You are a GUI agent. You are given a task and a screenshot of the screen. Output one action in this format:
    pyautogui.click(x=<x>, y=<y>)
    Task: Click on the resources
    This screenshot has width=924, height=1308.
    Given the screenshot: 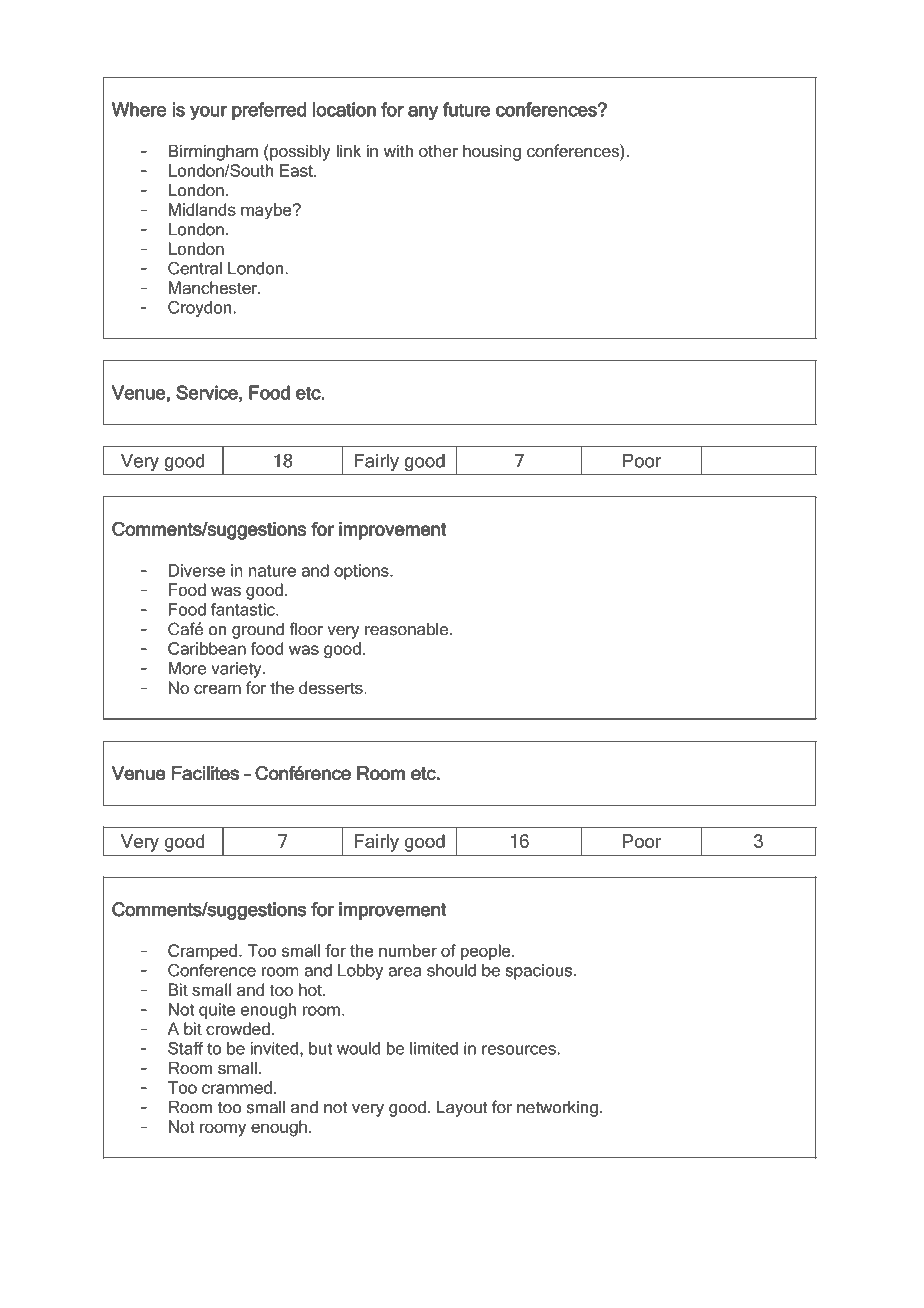 What is the action you would take?
    pyautogui.click(x=519, y=1050)
